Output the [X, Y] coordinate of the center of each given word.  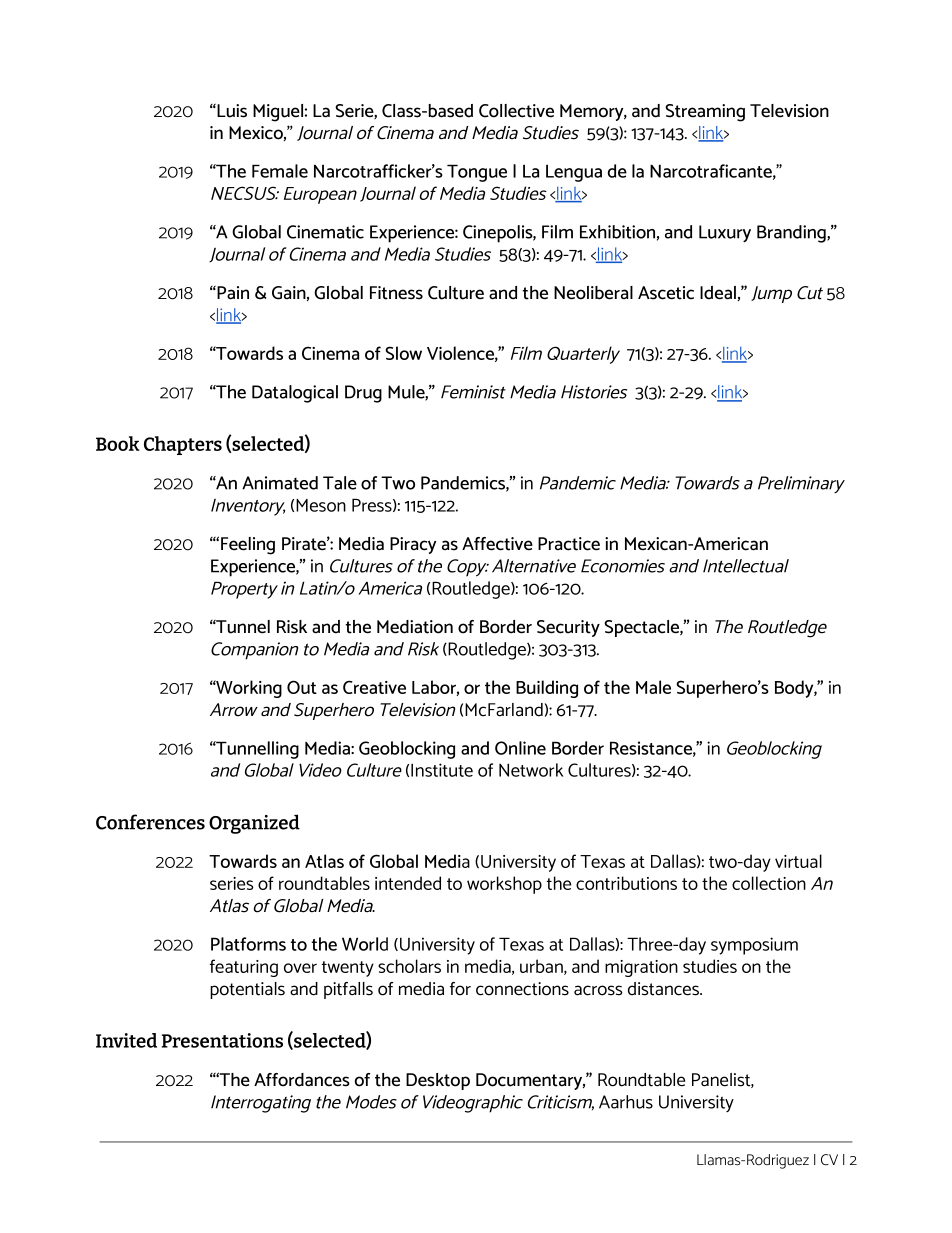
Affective [497, 544]
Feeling [248, 546]
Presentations [222, 1040]
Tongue [477, 173]
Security [568, 628]
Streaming [705, 113]
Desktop [438, 1081]
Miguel [278, 113]
